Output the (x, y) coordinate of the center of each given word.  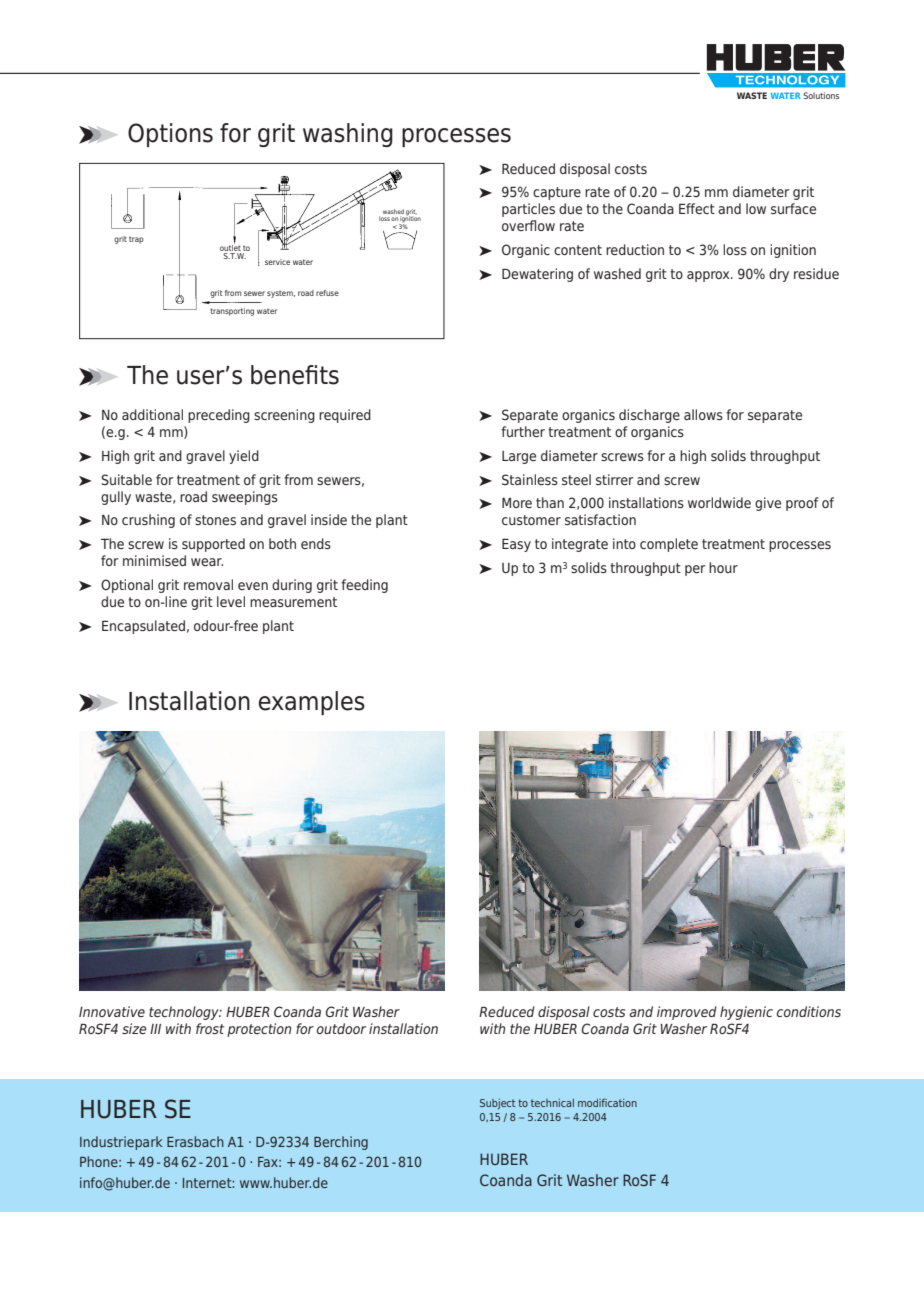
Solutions (821, 95)
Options (170, 135)
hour (723, 567)
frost (210, 1028)
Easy (516, 545)
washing (348, 135)
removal (208, 584)
